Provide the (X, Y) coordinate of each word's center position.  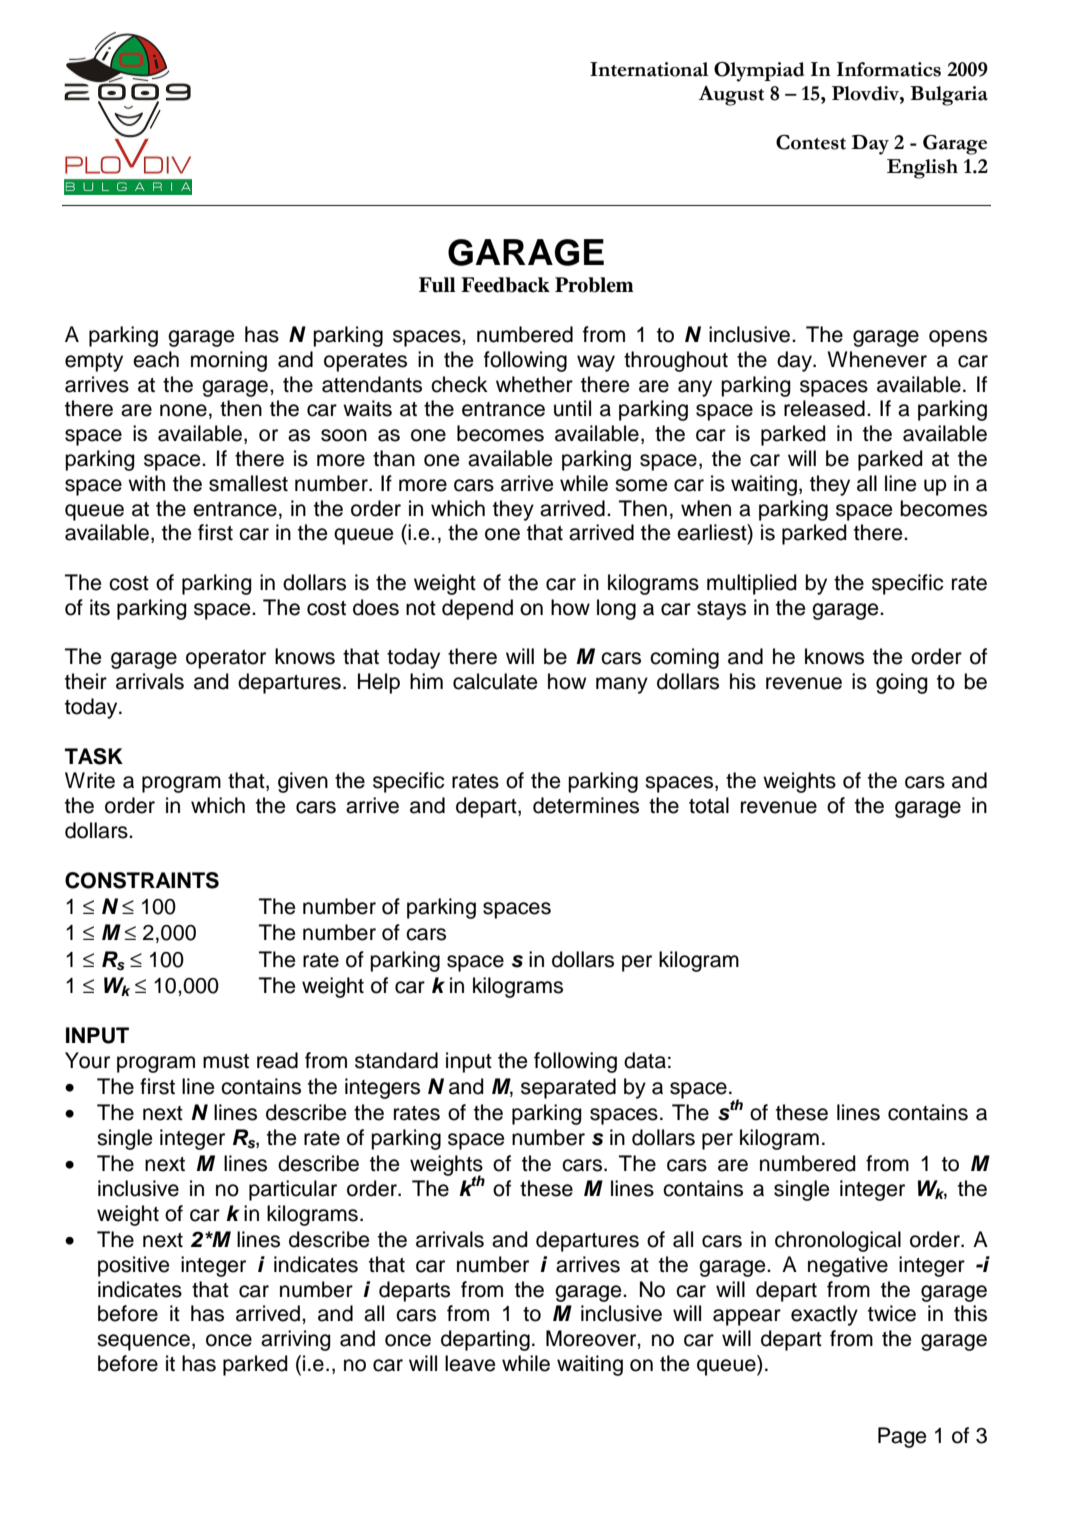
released (824, 408)
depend (477, 609)
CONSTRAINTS (142, 880)
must (226, 1061)
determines (586, 805)
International (649, 69)
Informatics (889, 69)
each (156, 359)
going (902, 683)
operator (226, 659)
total (709, 805)
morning (229, 361)
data (645, 1060)
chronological (838, 1241)
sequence (143, 1342)
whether (534, 384)
